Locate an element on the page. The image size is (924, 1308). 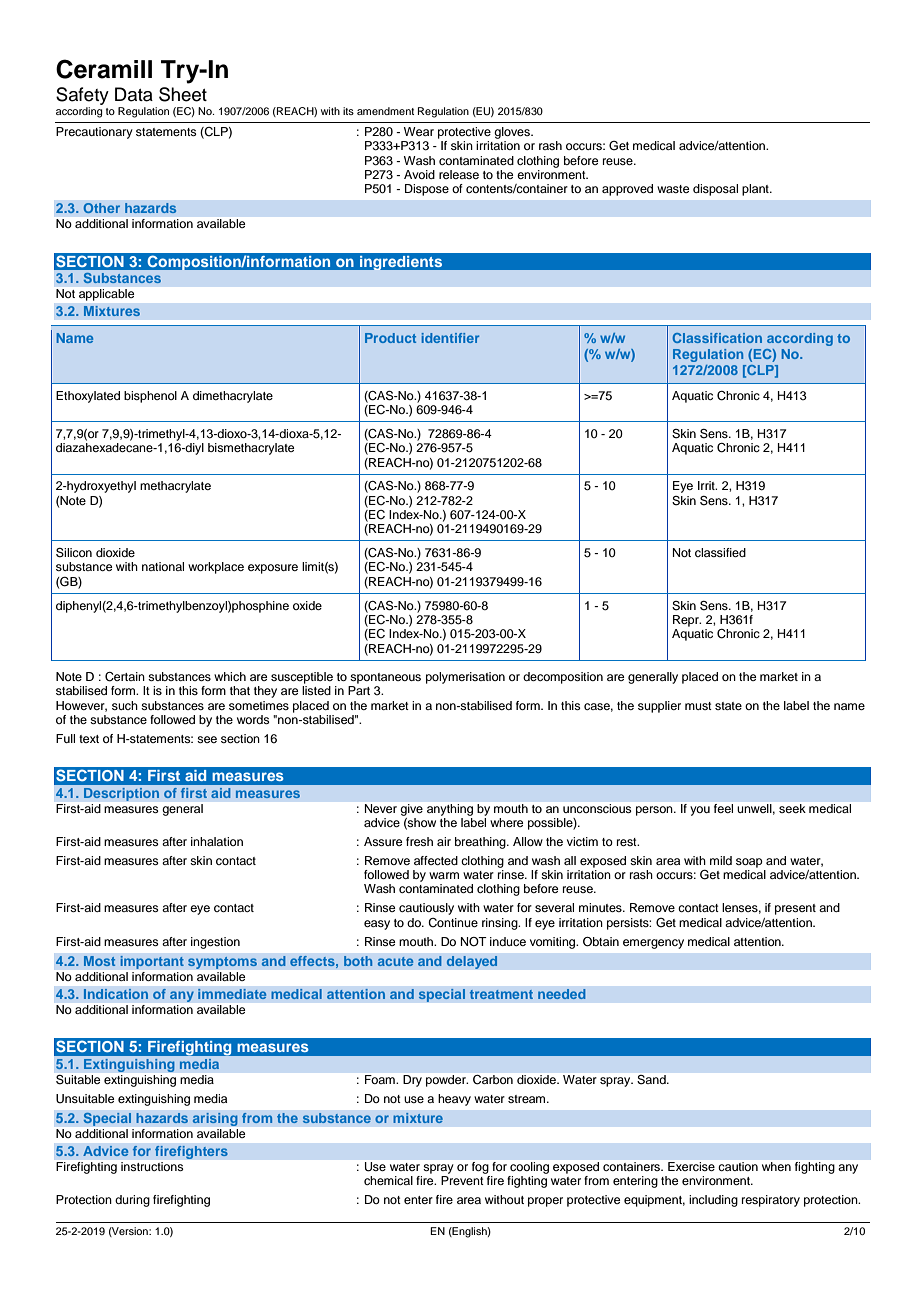
polymerisation is located at coordinates (465, 678).
